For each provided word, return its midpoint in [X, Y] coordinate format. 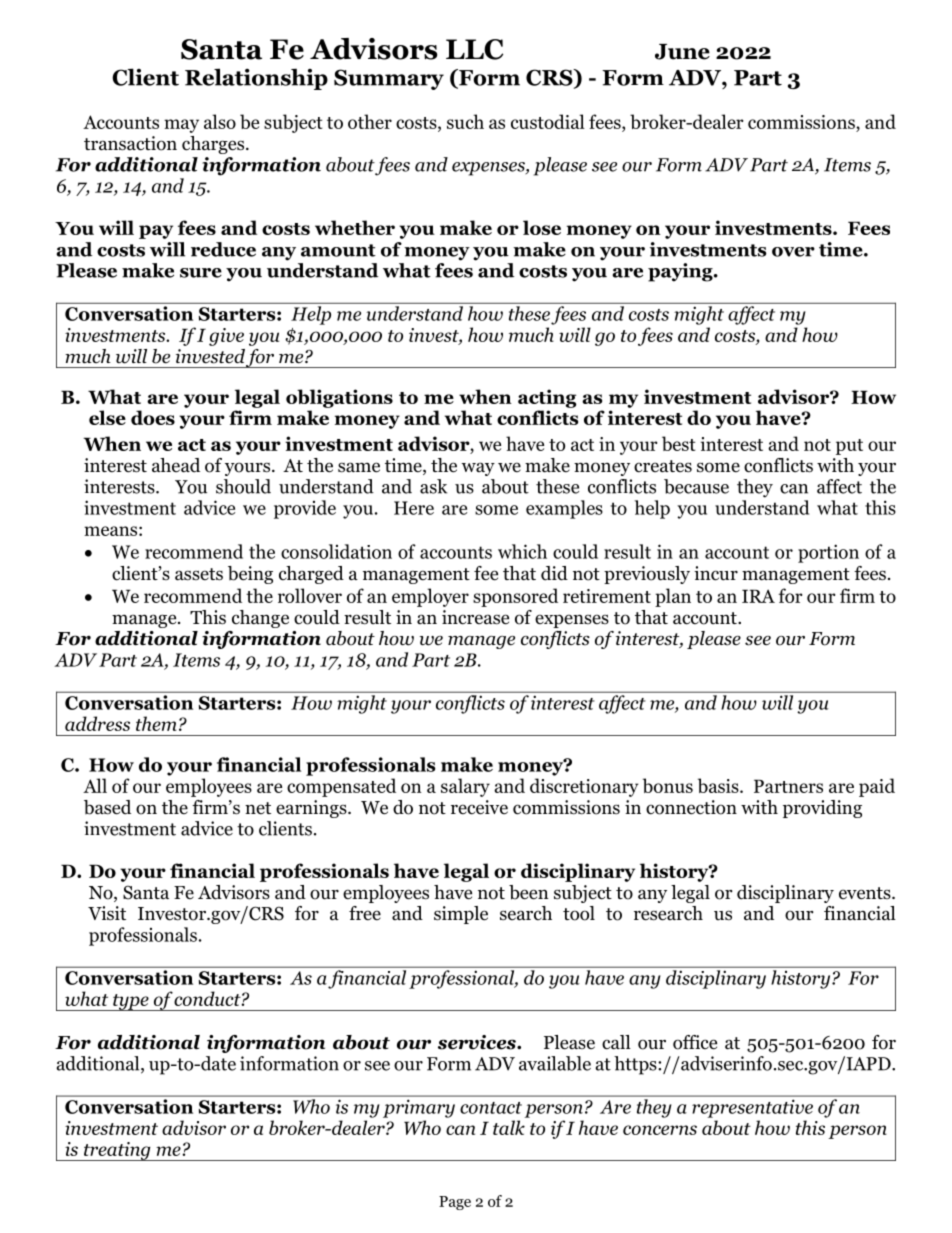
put [849, 447]
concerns [660, 1130]
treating [117, 1151]
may [181, 126]
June [682, 52]
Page [455, 1203]
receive [479, 807]
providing [822, 809]
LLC [474, 49]
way [478, 469]
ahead [176, 465]
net [258, 808]
